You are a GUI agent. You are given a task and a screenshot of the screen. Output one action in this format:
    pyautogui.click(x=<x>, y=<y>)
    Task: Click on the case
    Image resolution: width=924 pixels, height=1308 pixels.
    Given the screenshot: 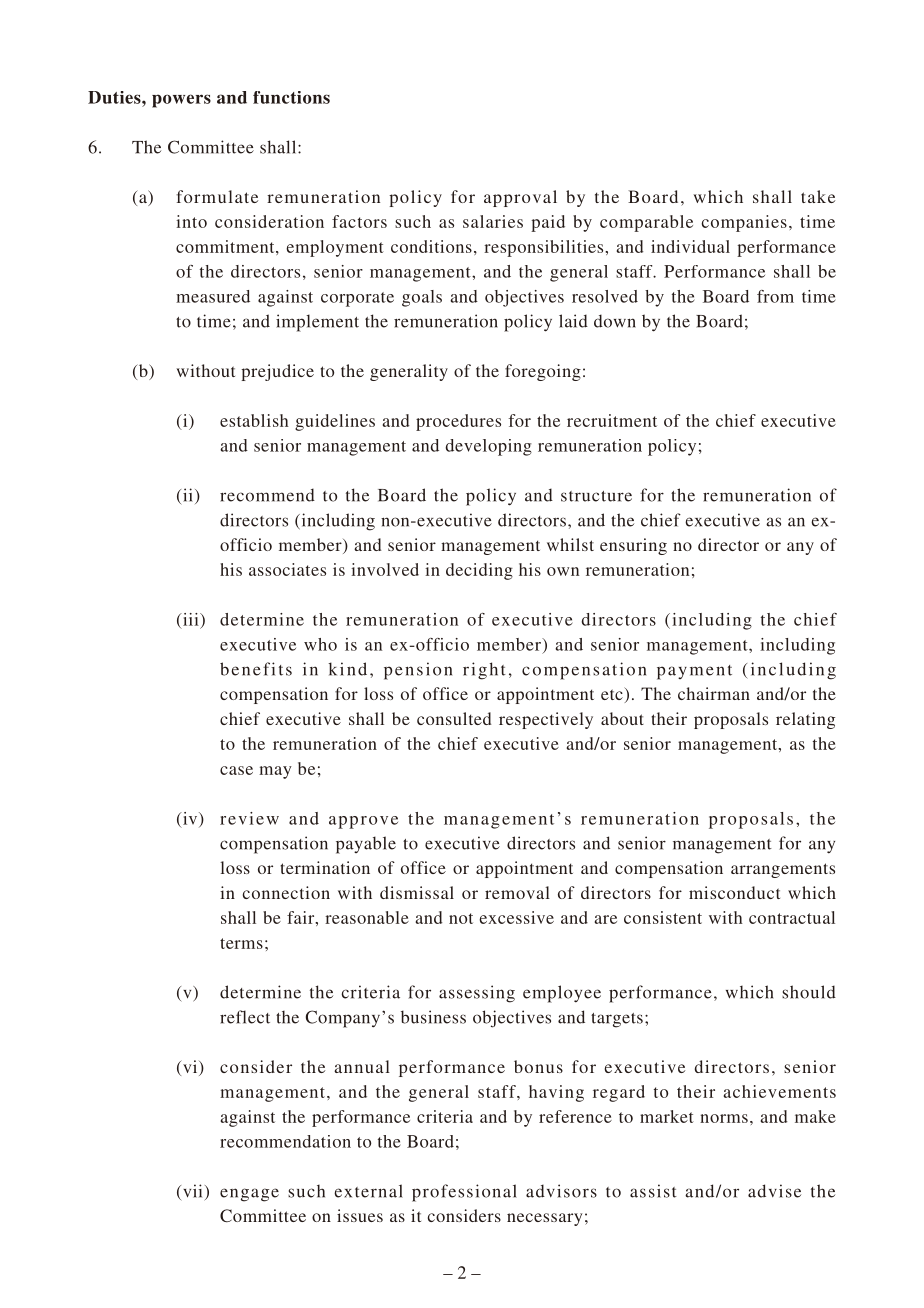 What is the action you would take?
    pyautogui.click(x=236, y=770)
